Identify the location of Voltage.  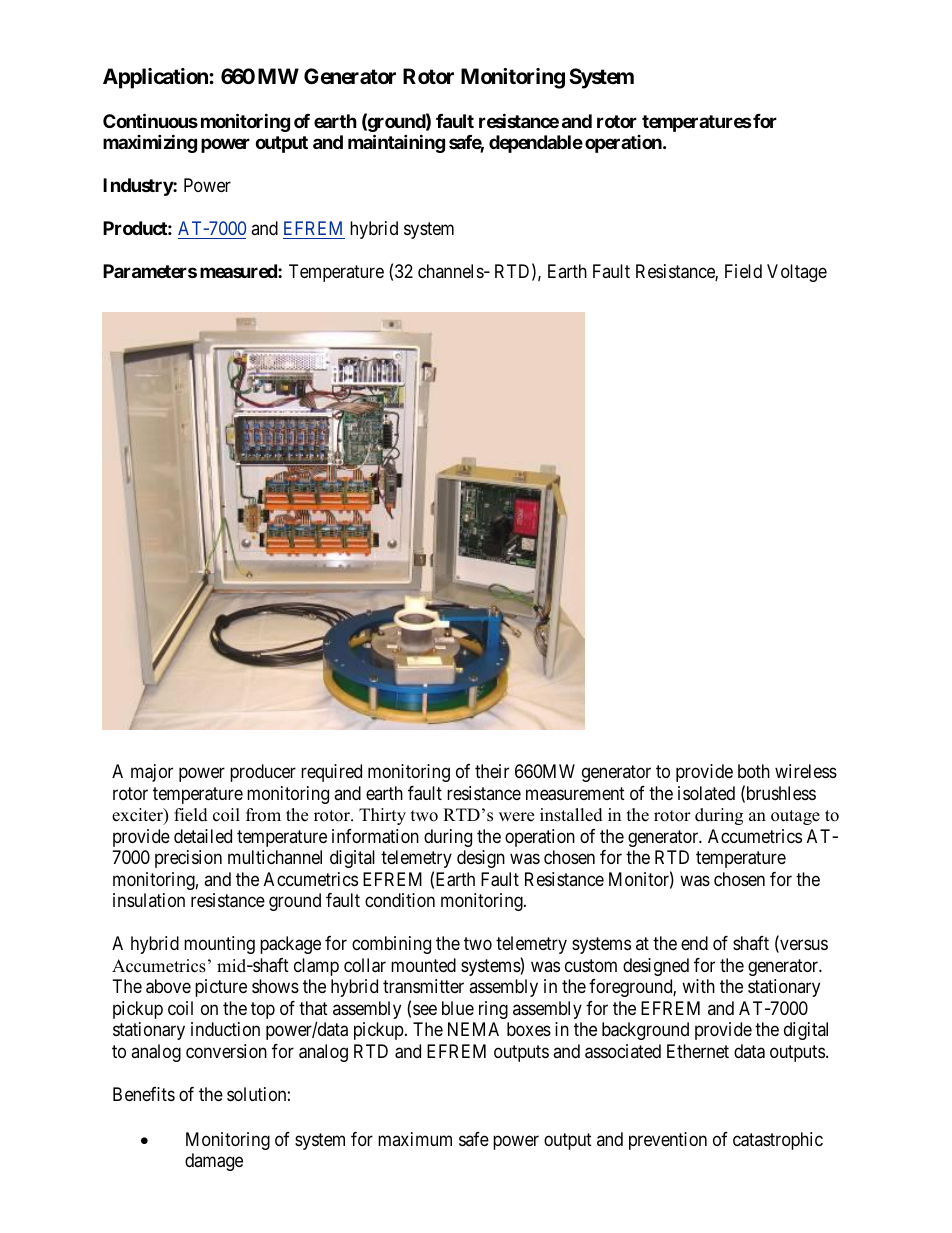
(797, 273).
